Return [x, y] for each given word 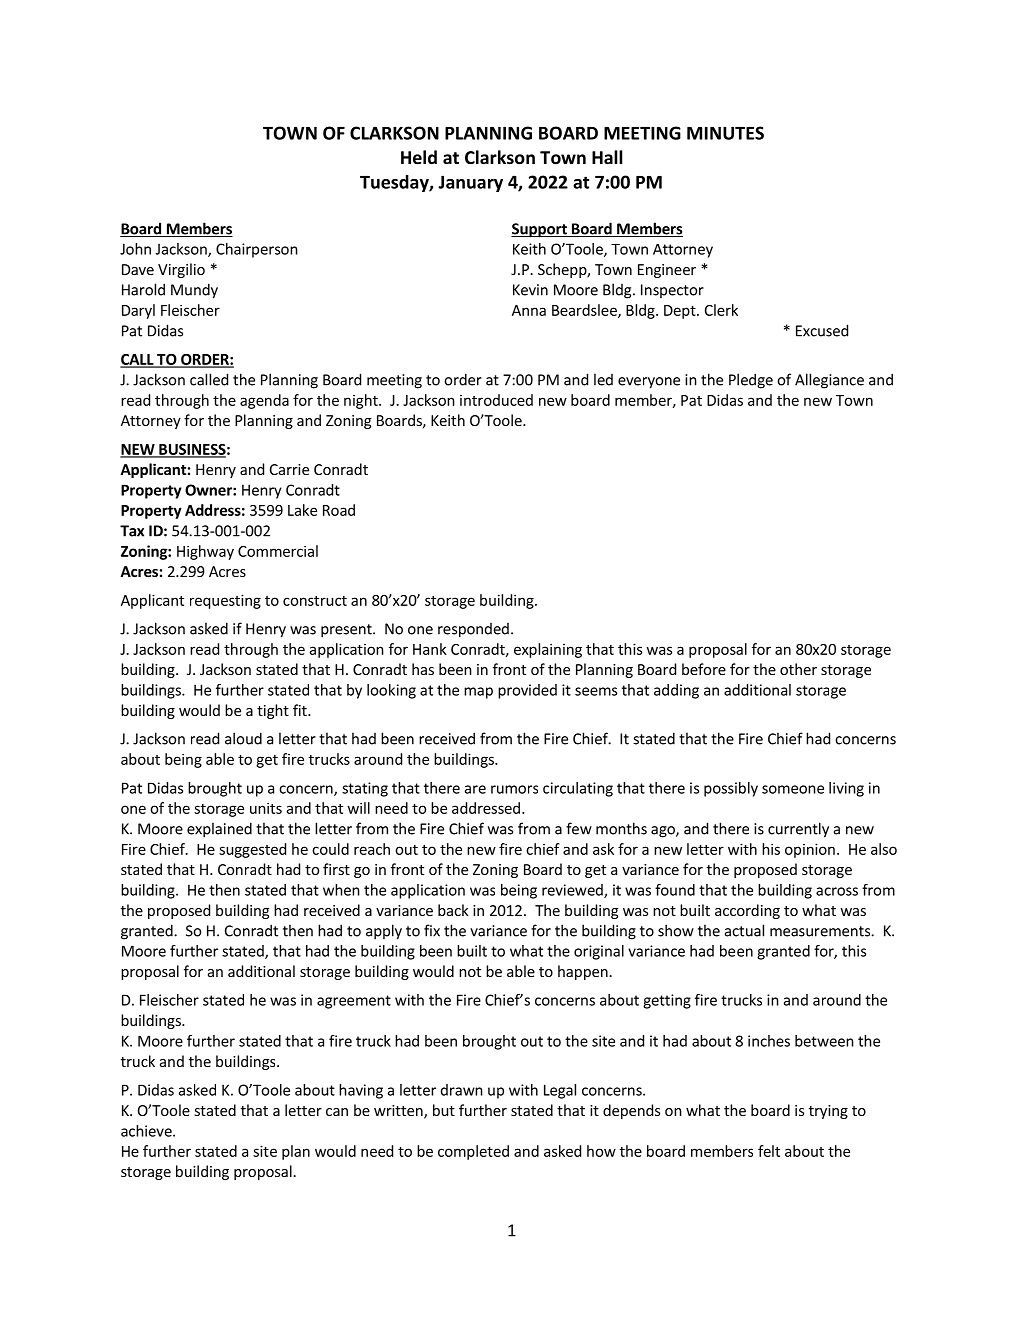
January [470, 183]
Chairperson [257, 250]
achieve [147, 1131]
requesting [225, 601]
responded [473, 630]
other [798, 669]
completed [473, 1152]
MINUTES [725, 133]
